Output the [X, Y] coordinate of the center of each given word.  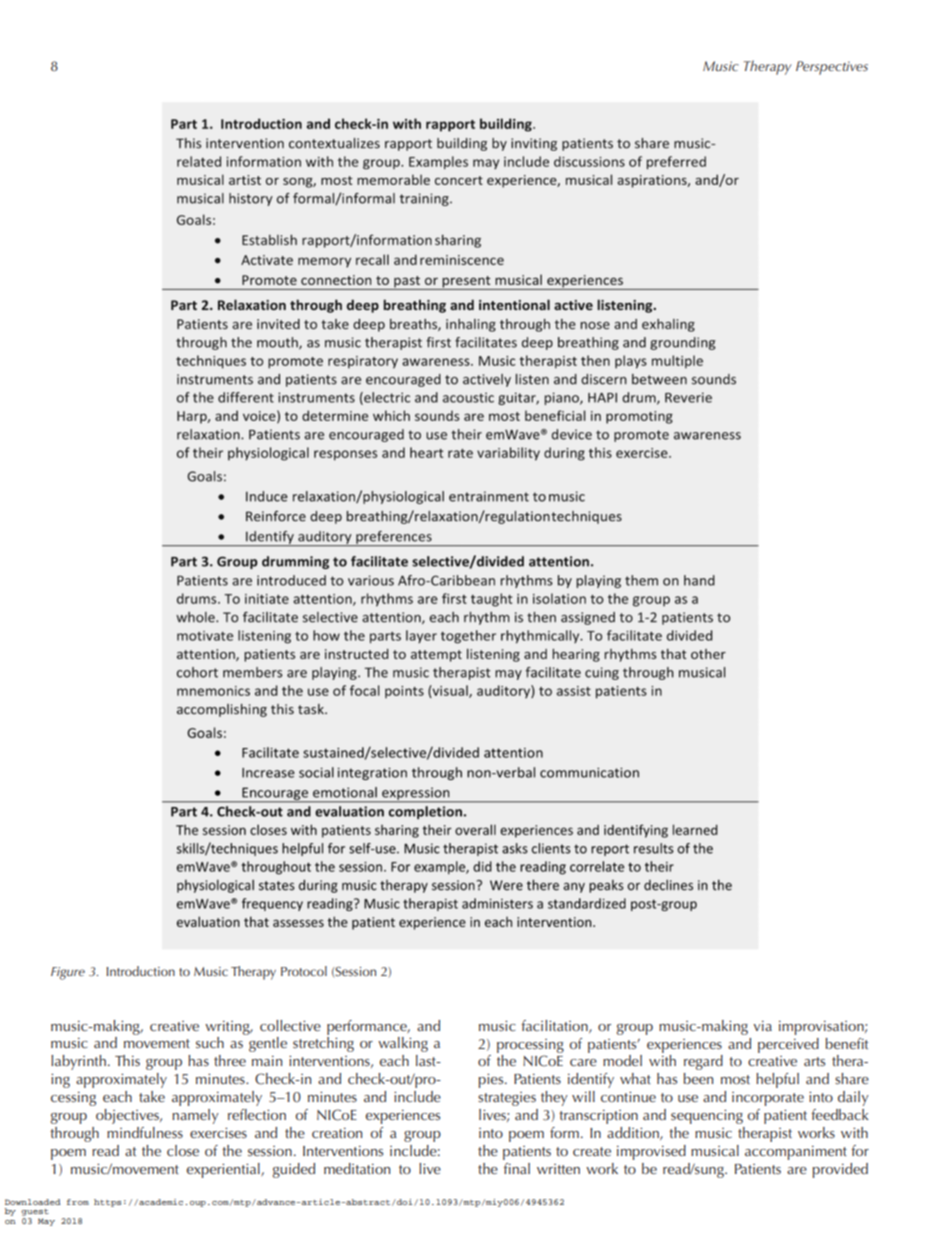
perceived [788, 1045]
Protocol [304, 971]
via [762, 1026]
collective [290, 1025]
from [78, 1202]
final [517, 1168]
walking [403, 1044]
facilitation [555, 1026]
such [210, 1042]
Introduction [140, 971]
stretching [323, 1044]
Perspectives [832, 68]
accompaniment [796, 1153]
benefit [846, 1043]
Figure [68, 973]
